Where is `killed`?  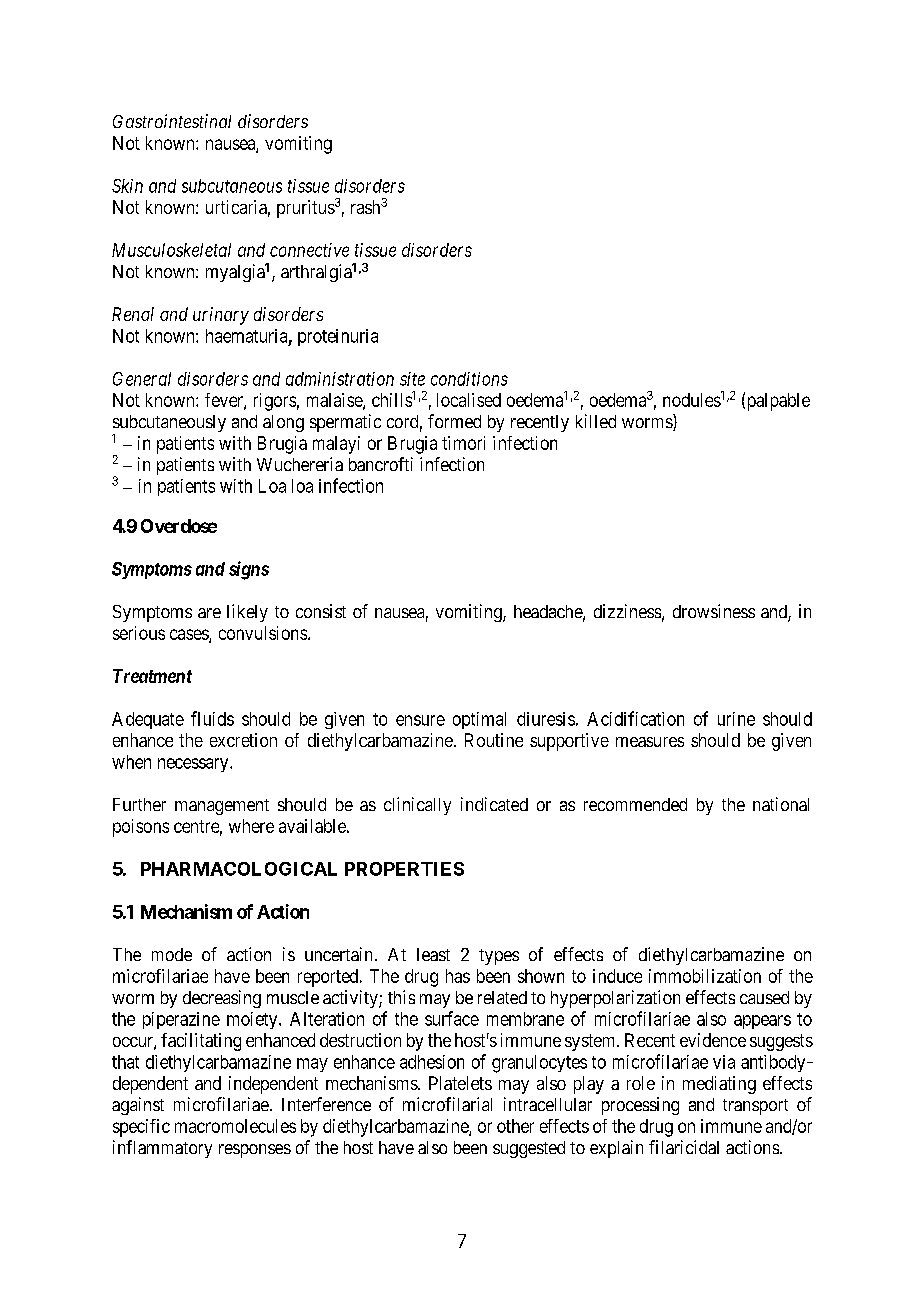 killed is located at coordinates (596, 421).
